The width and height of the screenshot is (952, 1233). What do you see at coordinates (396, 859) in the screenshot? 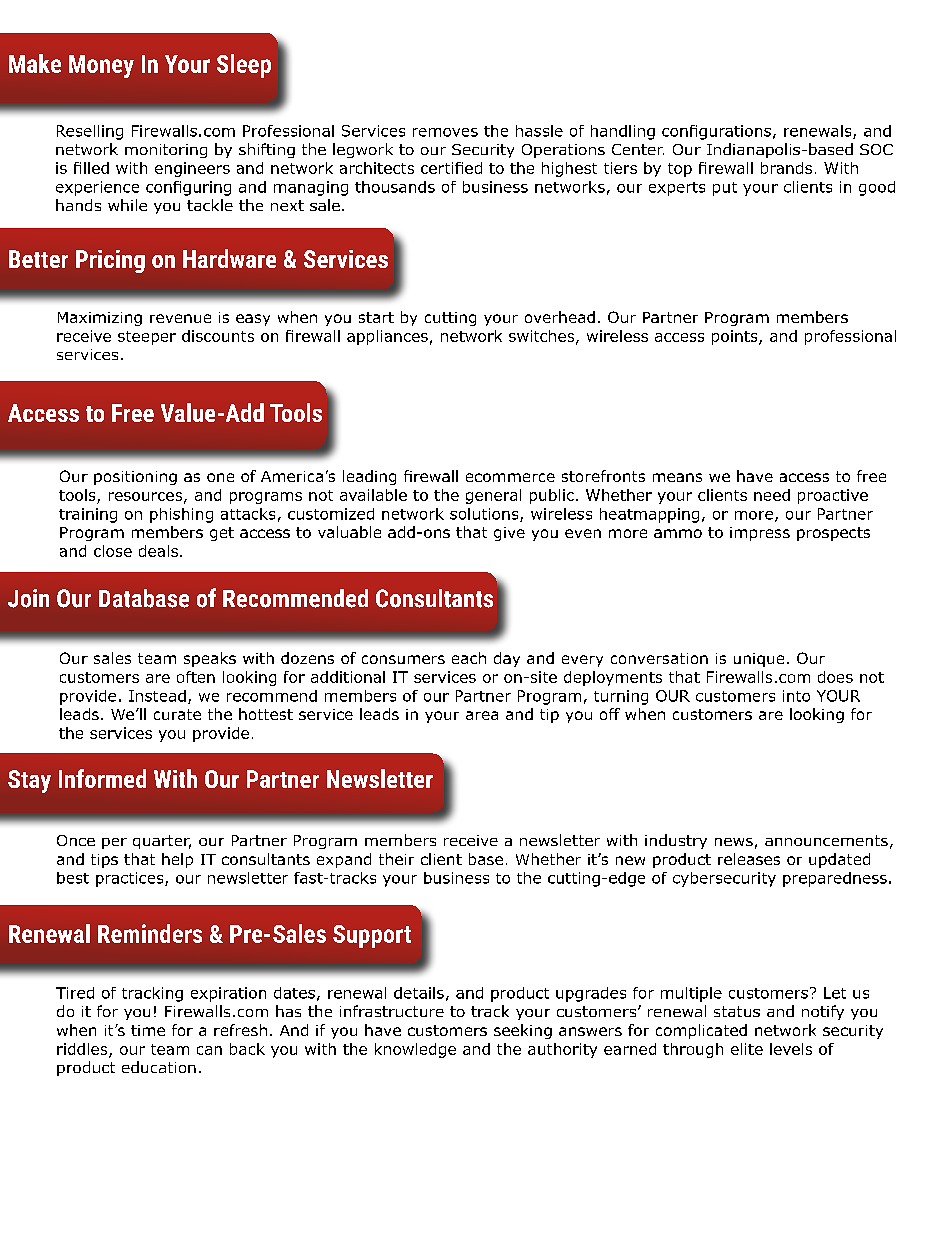
I see `their` at bounding box center [396, 859].
